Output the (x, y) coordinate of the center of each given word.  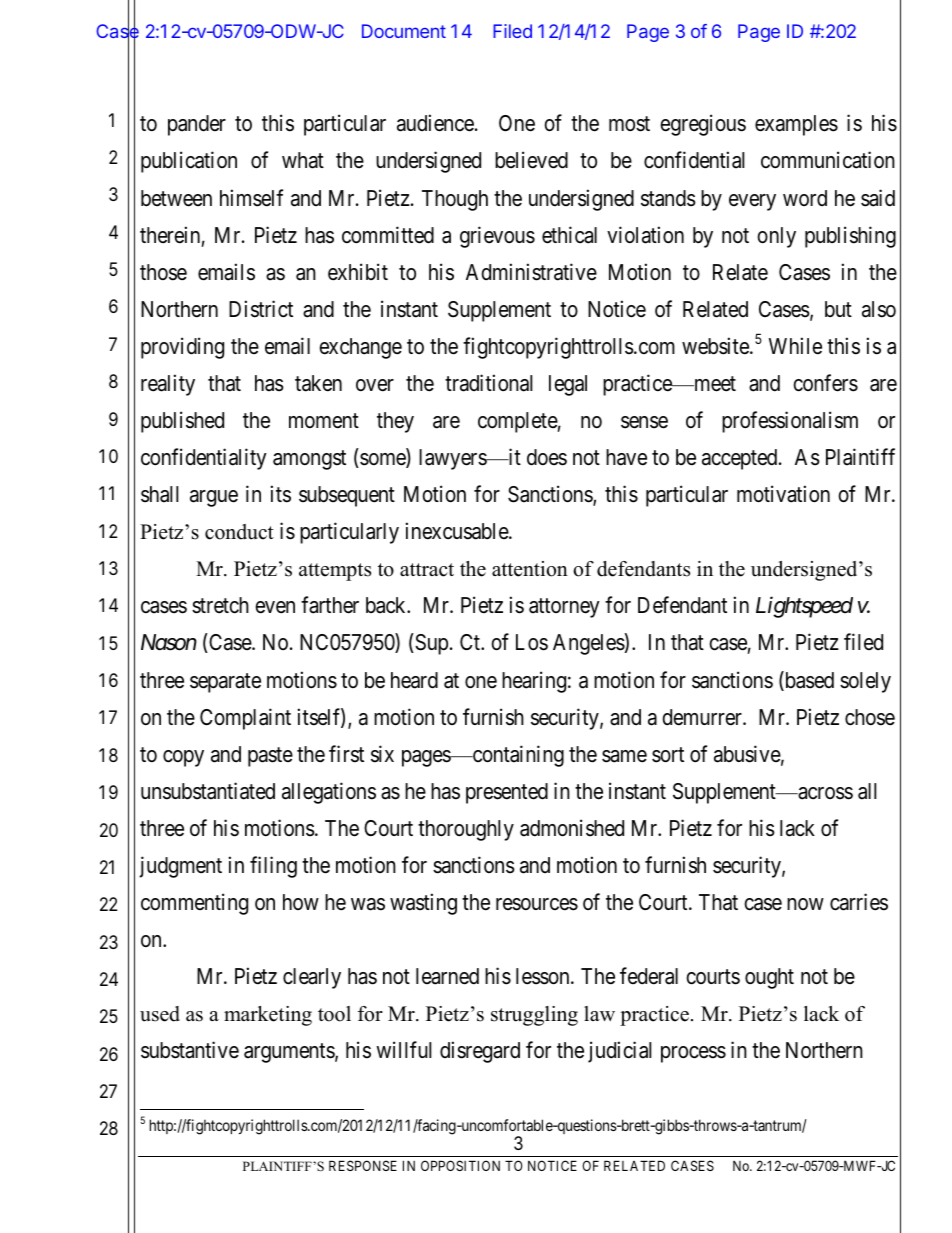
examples (796, 125)
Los (532, 642)
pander (197, 125)
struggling (534, 1016)
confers (825, 383)
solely (865, 682)
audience (435, 123)
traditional (489, 383)
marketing (268, 1016)
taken (318, 383)
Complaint (245, 719)
